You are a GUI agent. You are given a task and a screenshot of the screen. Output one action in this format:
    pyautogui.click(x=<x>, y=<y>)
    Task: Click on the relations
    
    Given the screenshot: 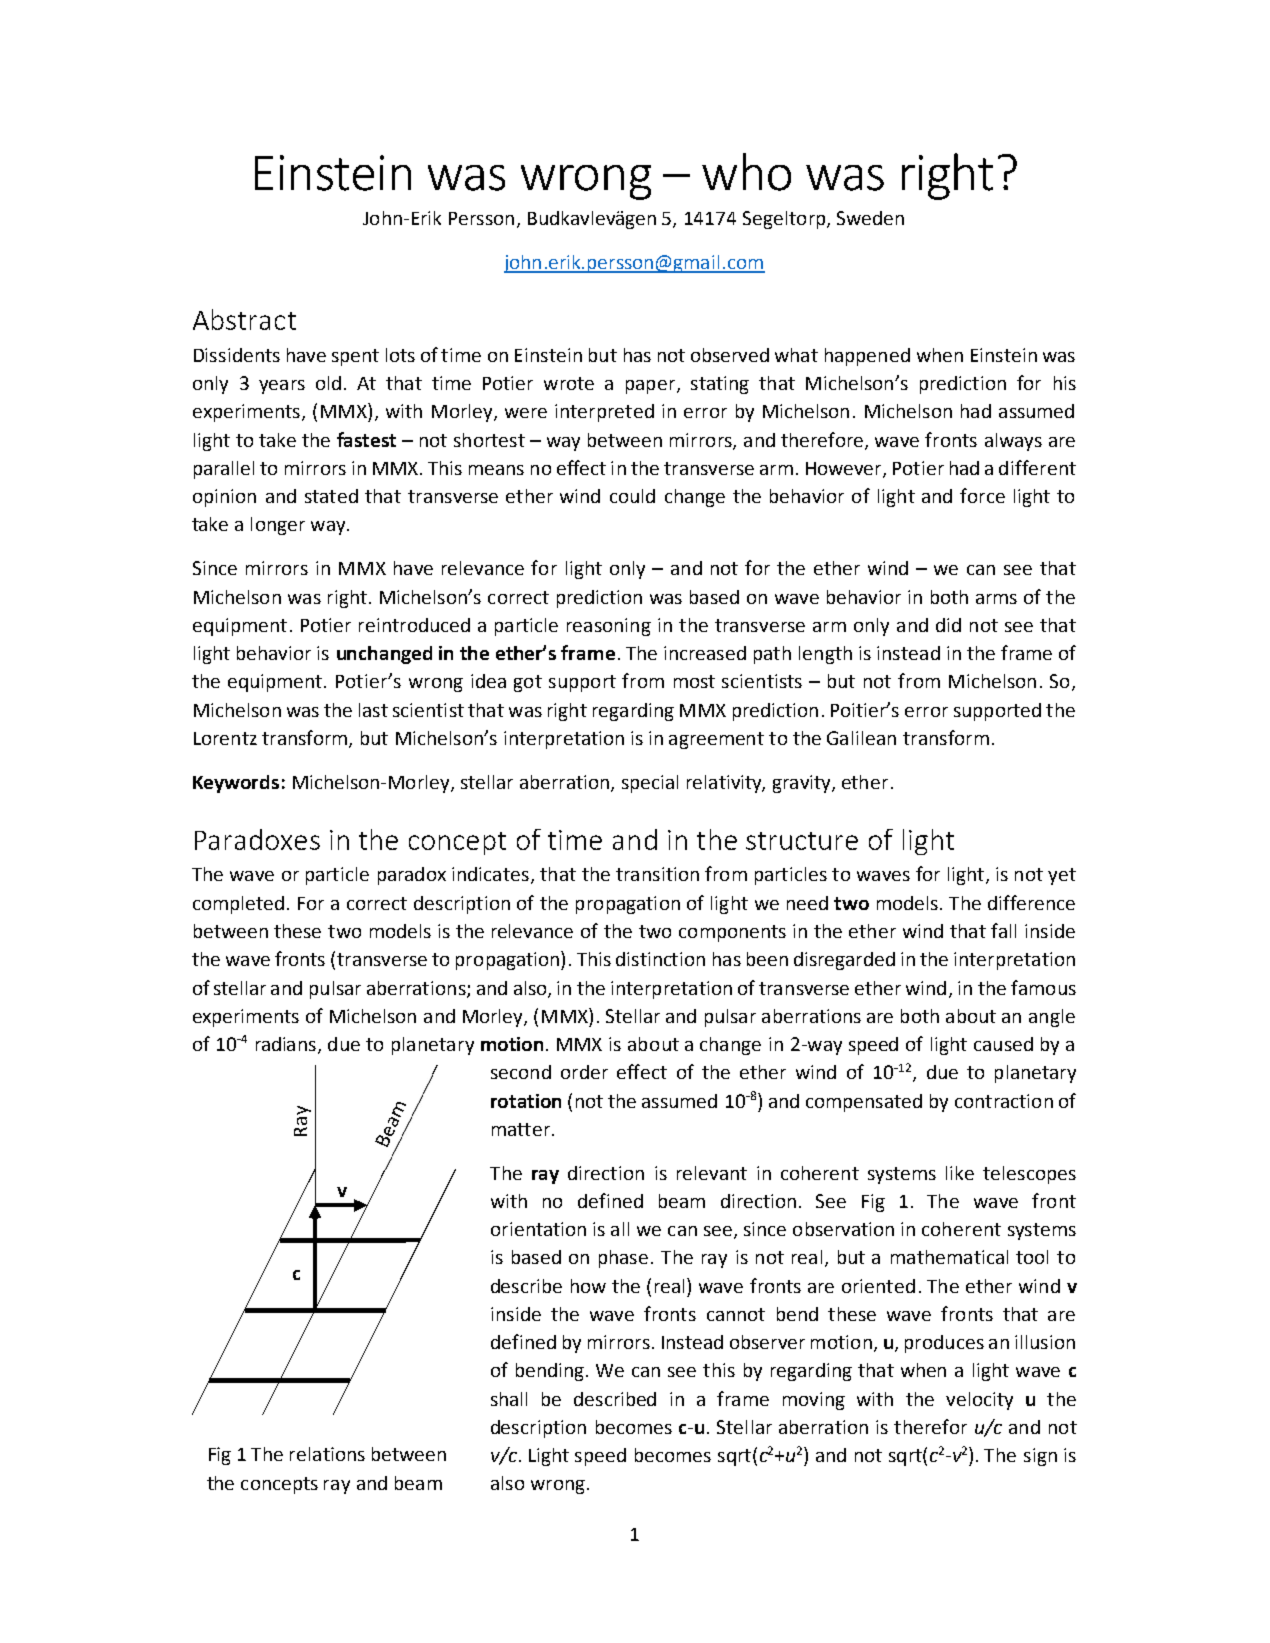 What is the action you would take?
    pyautogui.click(x=327, y=1454)
